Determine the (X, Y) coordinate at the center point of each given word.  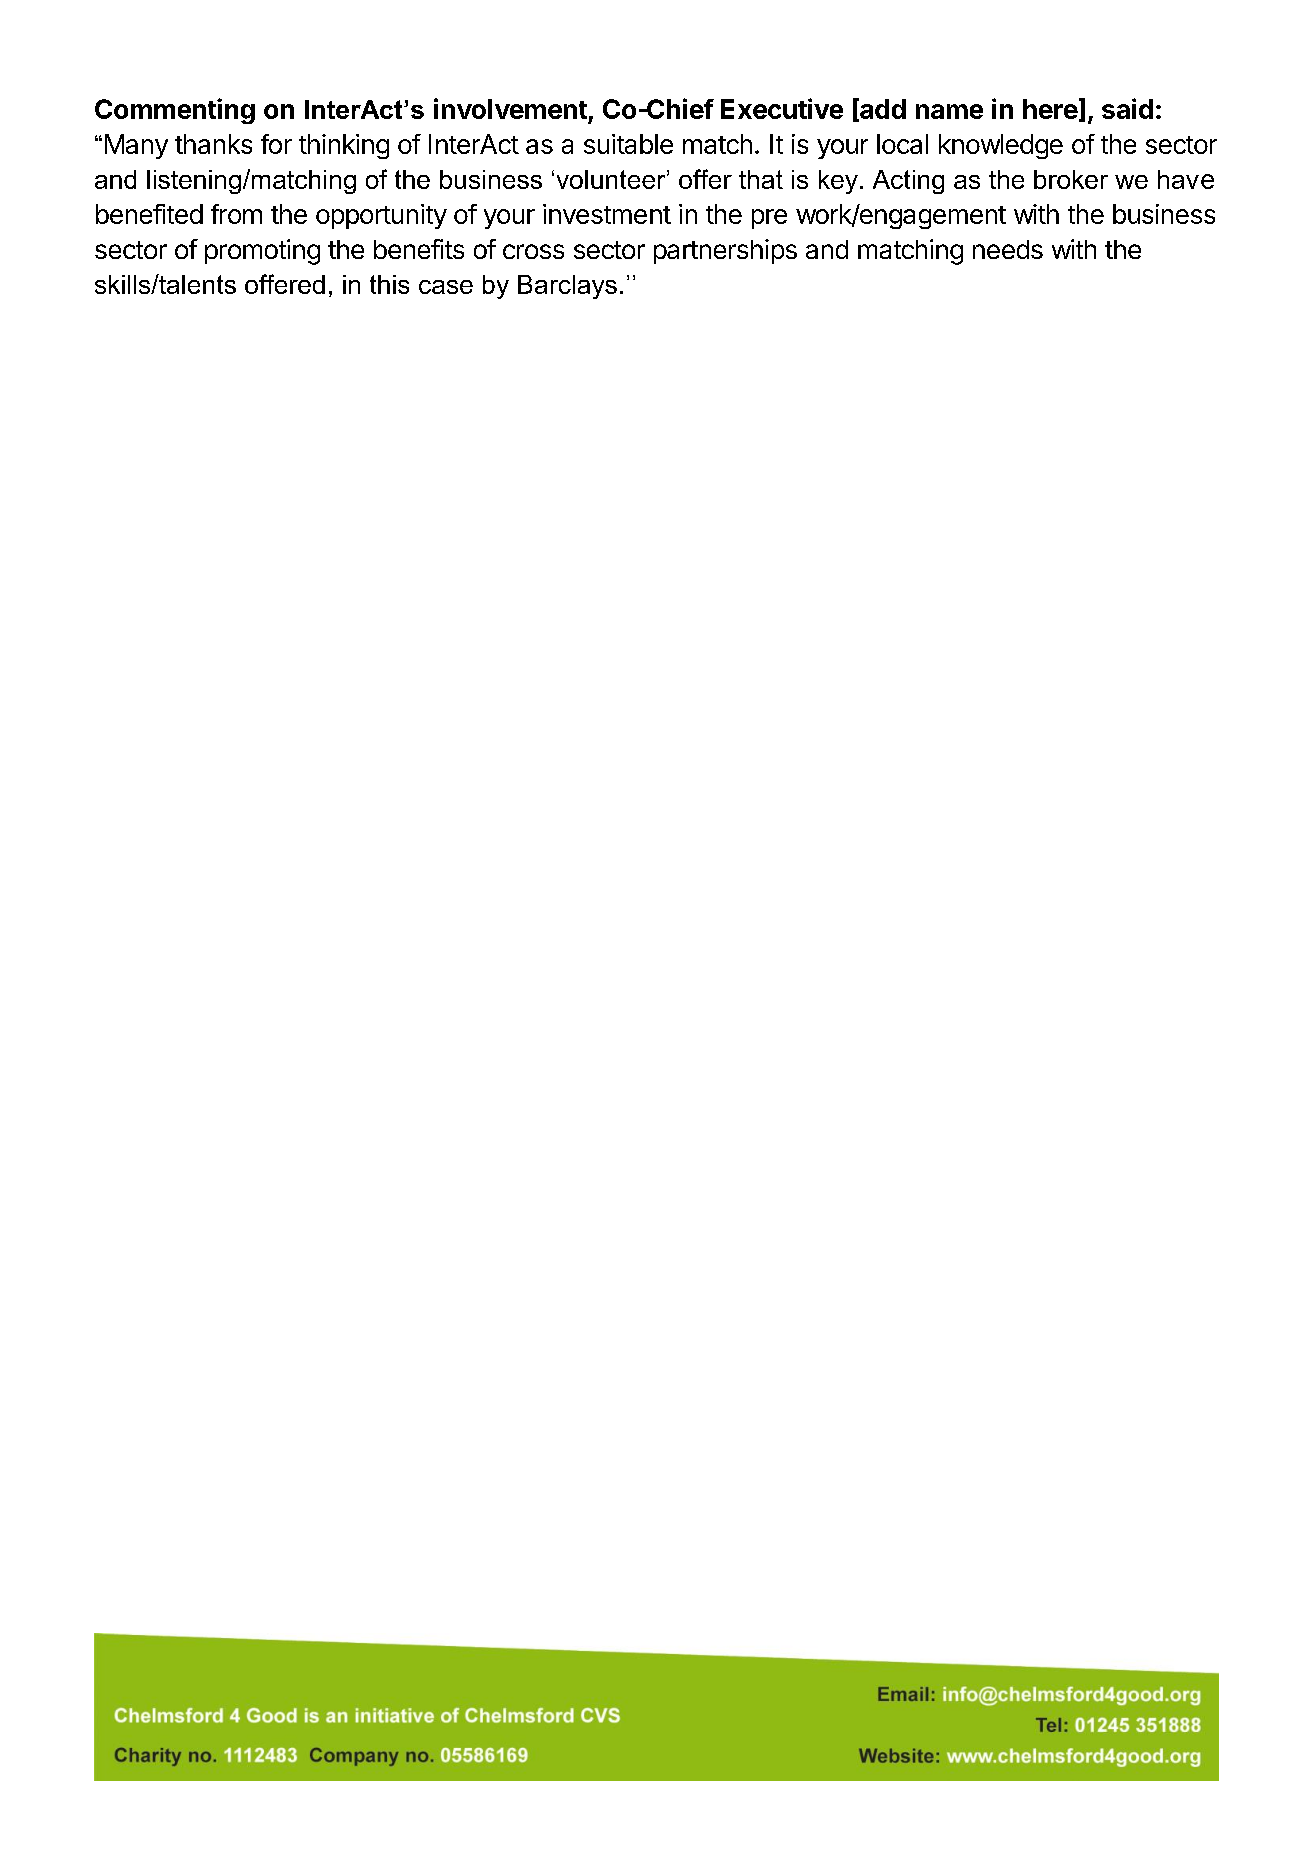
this (389, 284)
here (1050, 109)
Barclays (567, 287)
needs (1008, 249)
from (236, 214)
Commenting (175, 111)
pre (769, 219)
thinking (344, 146)
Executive (782, 108)
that (761, 179)
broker (1071, 179)
